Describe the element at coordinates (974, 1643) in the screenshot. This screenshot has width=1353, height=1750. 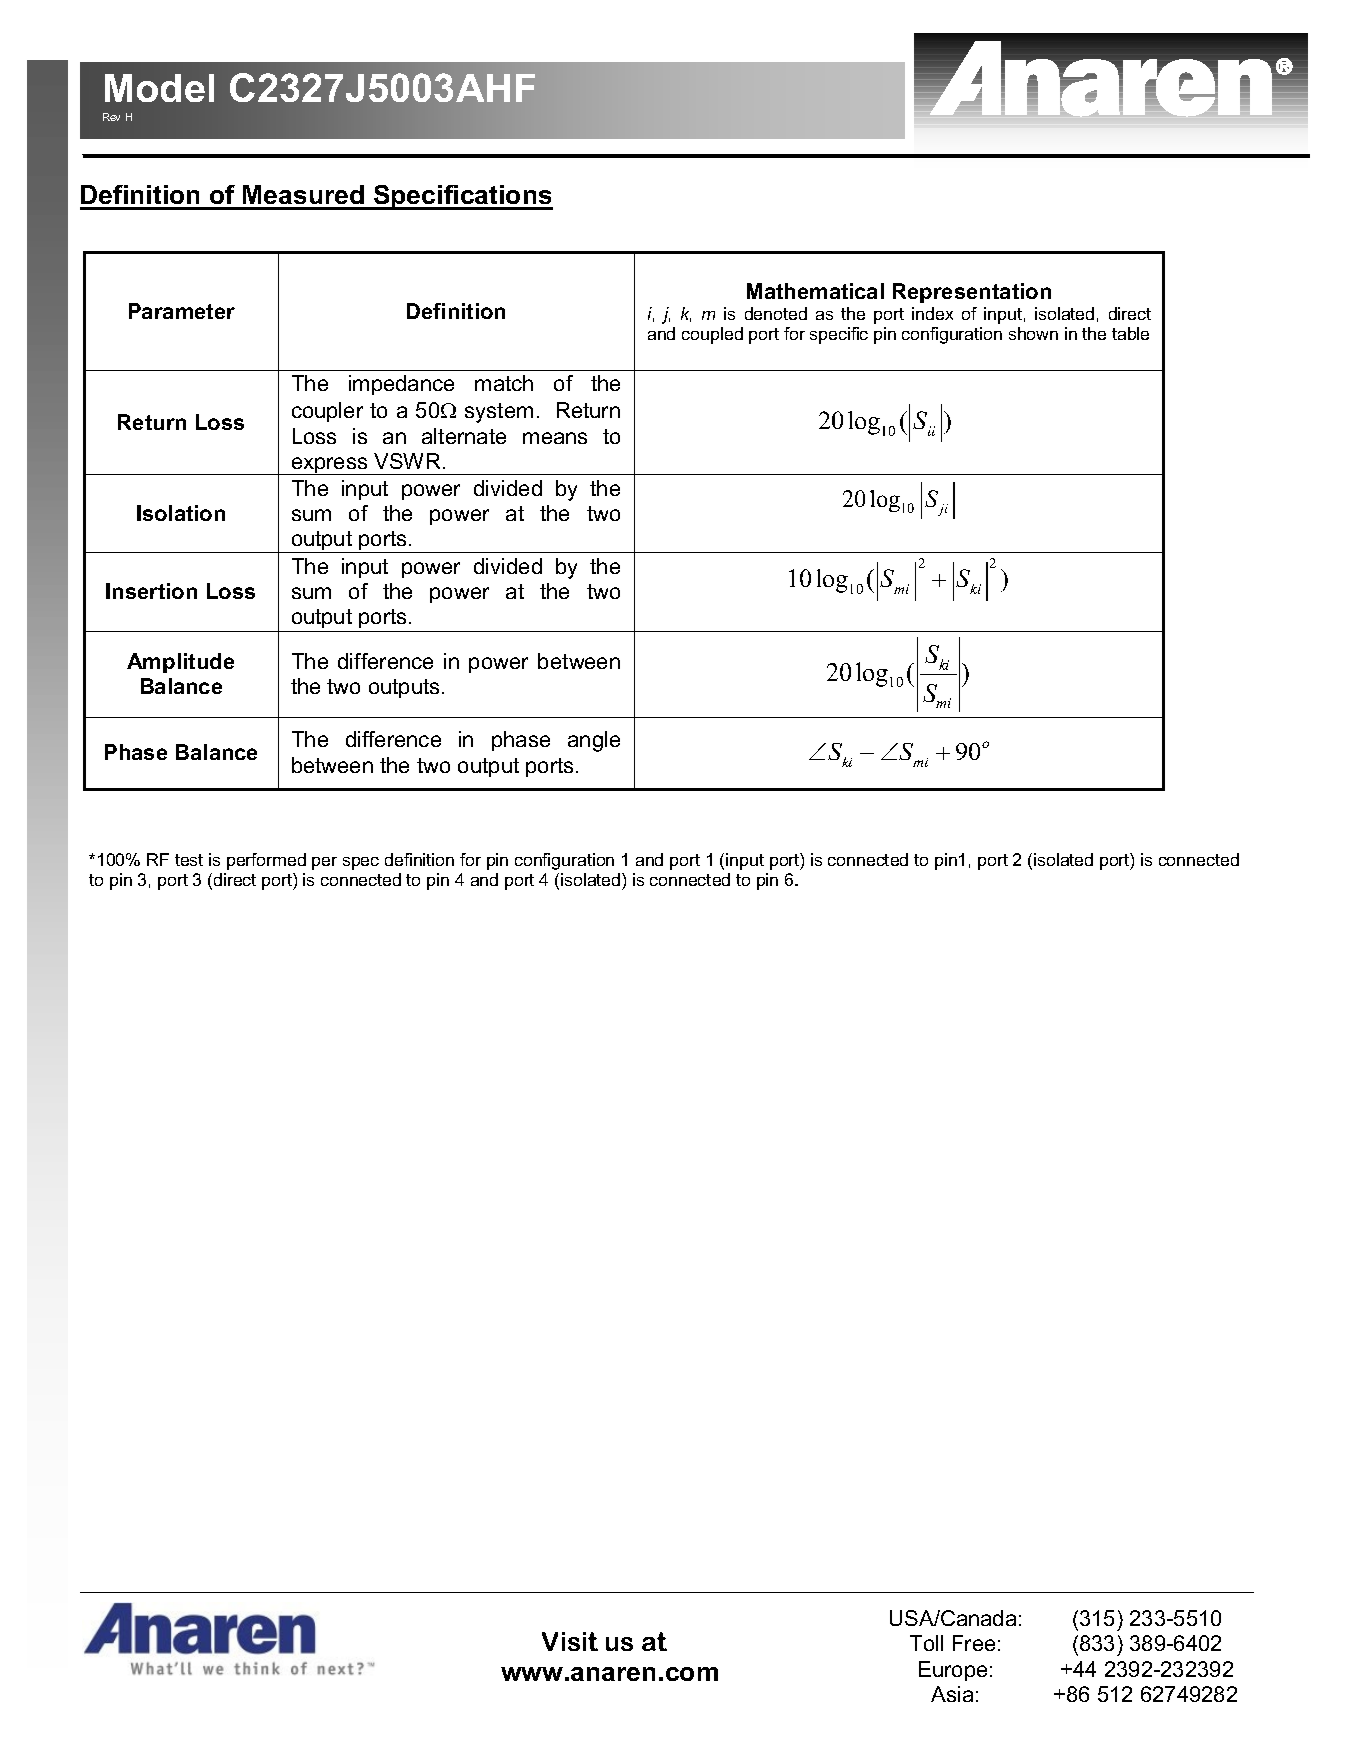
I see `Free` at that location.
